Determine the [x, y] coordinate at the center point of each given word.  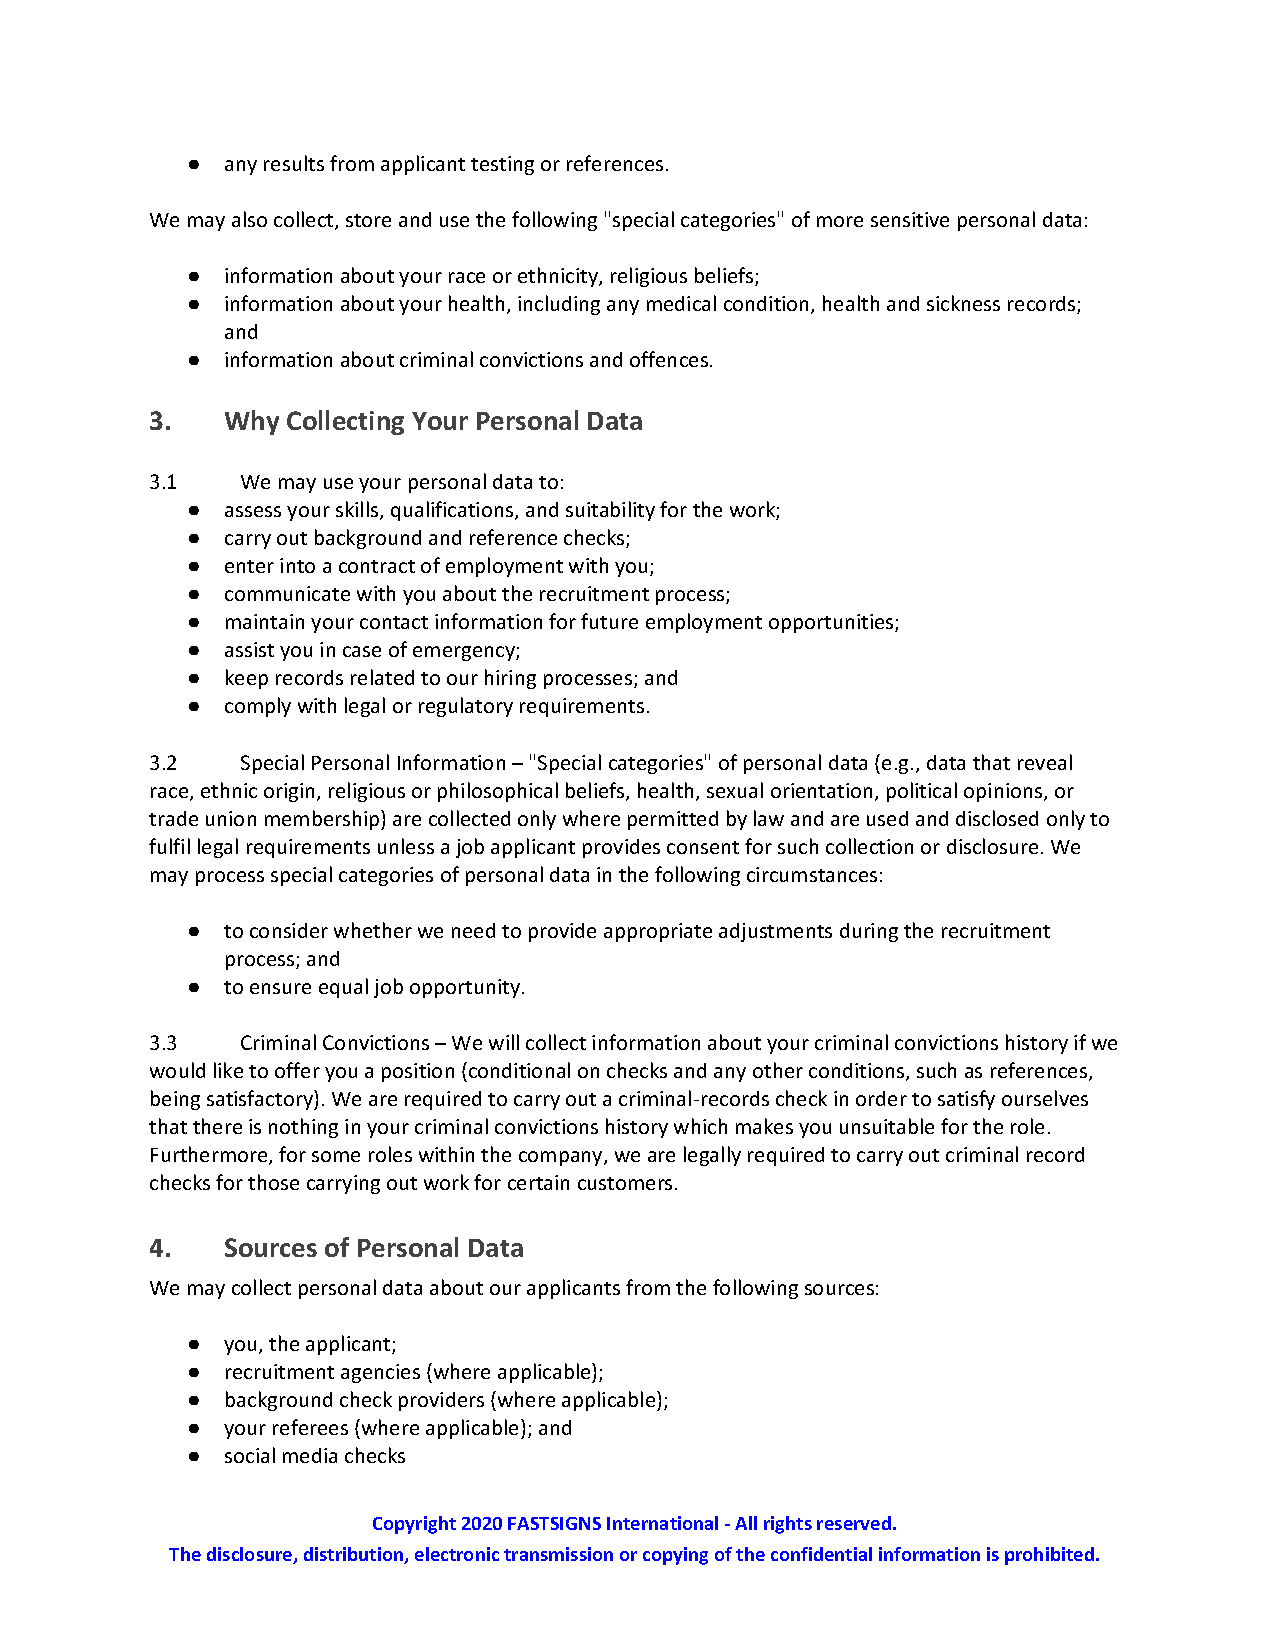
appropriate [658, 932]
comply [258, 707]
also [249, 219]
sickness [963, 303]
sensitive [910, 219]
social [250, 1455]
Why [252, 422]
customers [625, 1183]
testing [502, 165]
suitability [610, 511]
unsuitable [887, 1126]
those [273, 1182]
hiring [510, 679]
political [922, 792]
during [869, 932]
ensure [280, 988]
